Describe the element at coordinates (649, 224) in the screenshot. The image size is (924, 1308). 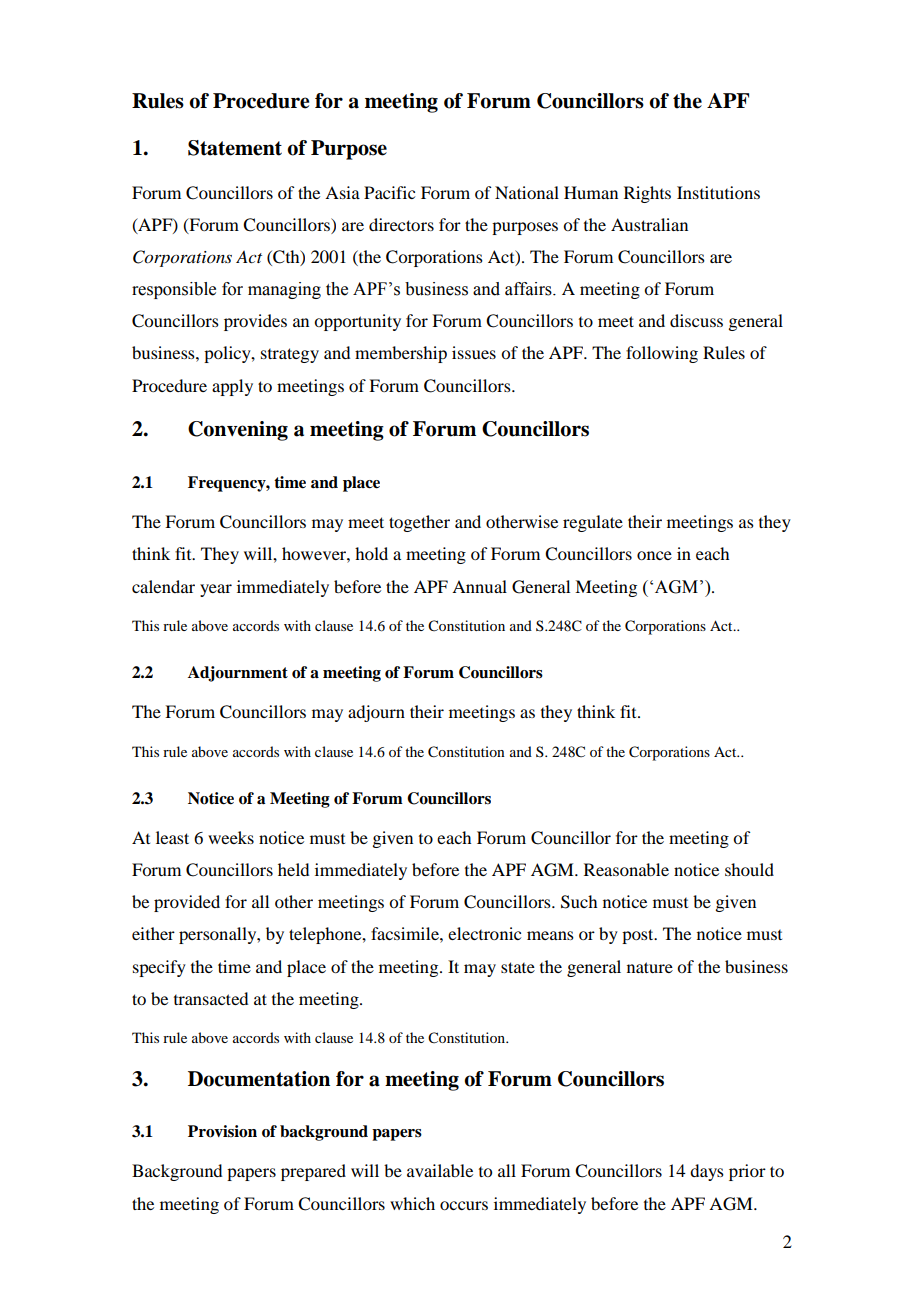
I see `Australian` at that location.
